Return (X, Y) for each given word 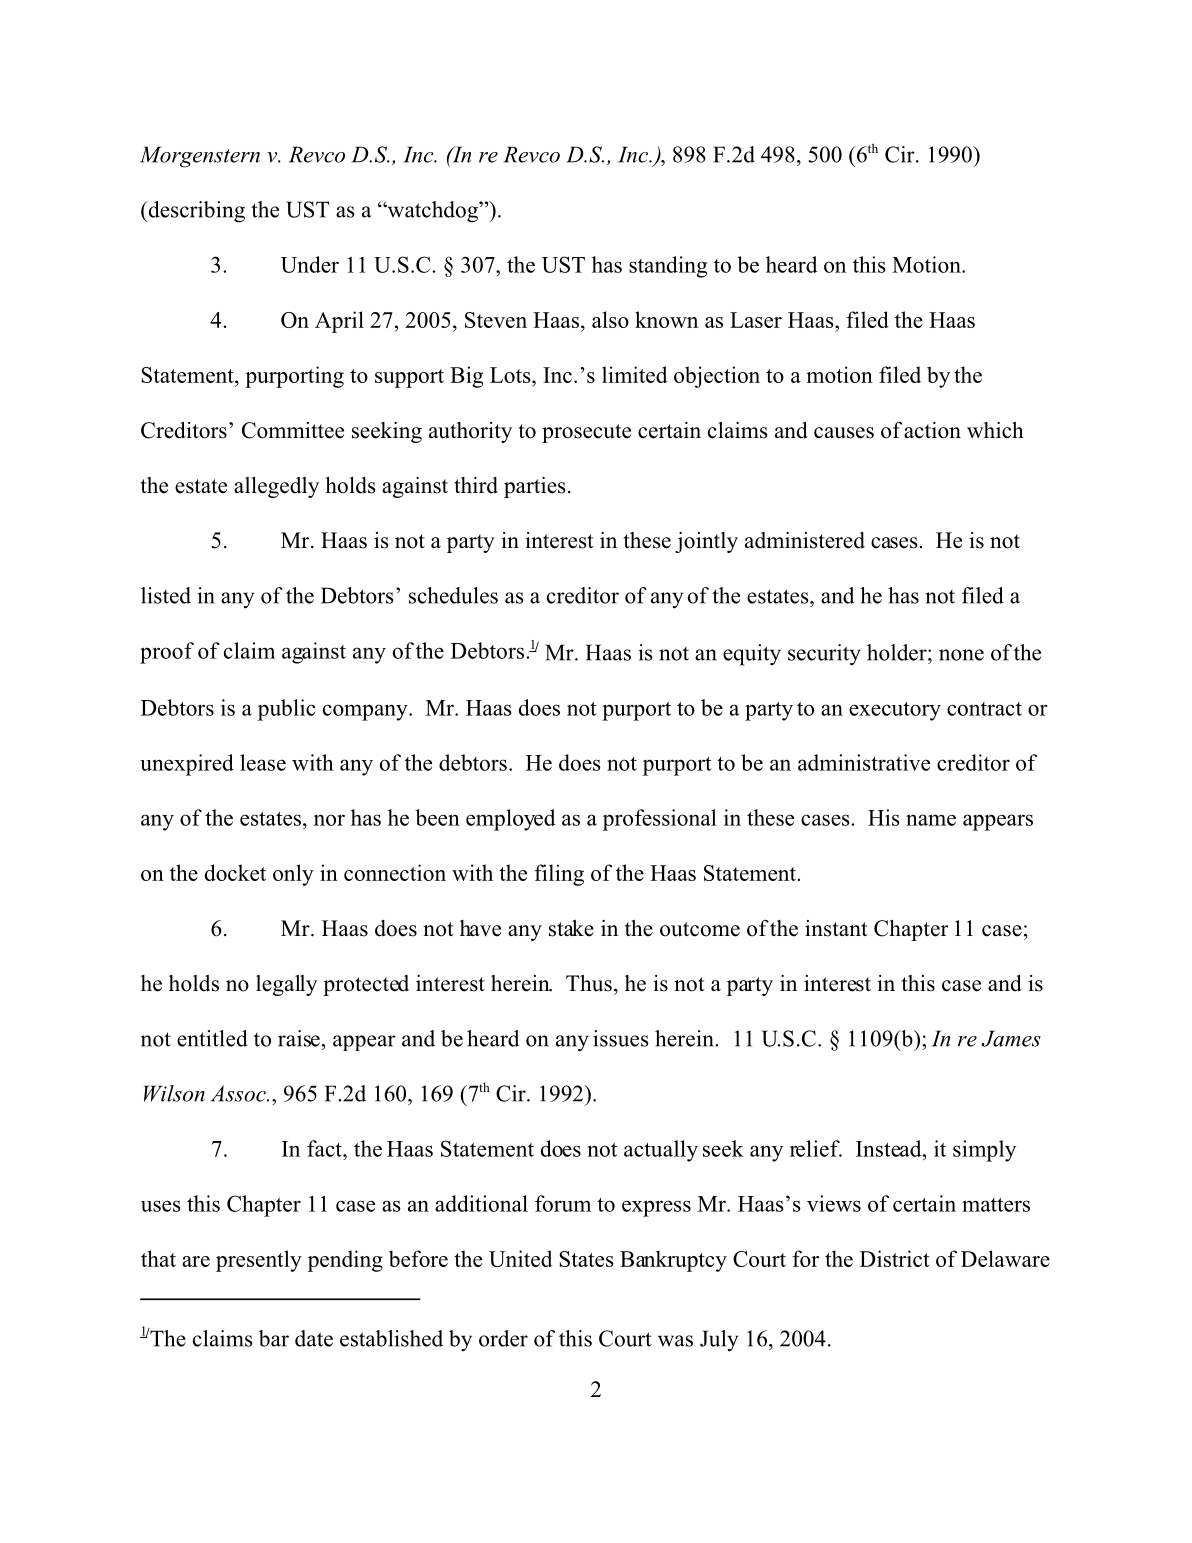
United (521, 1258)
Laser (756, 320)
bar (274, 1338)
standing (668, 267)
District (894, 1258)
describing (195, 212)
